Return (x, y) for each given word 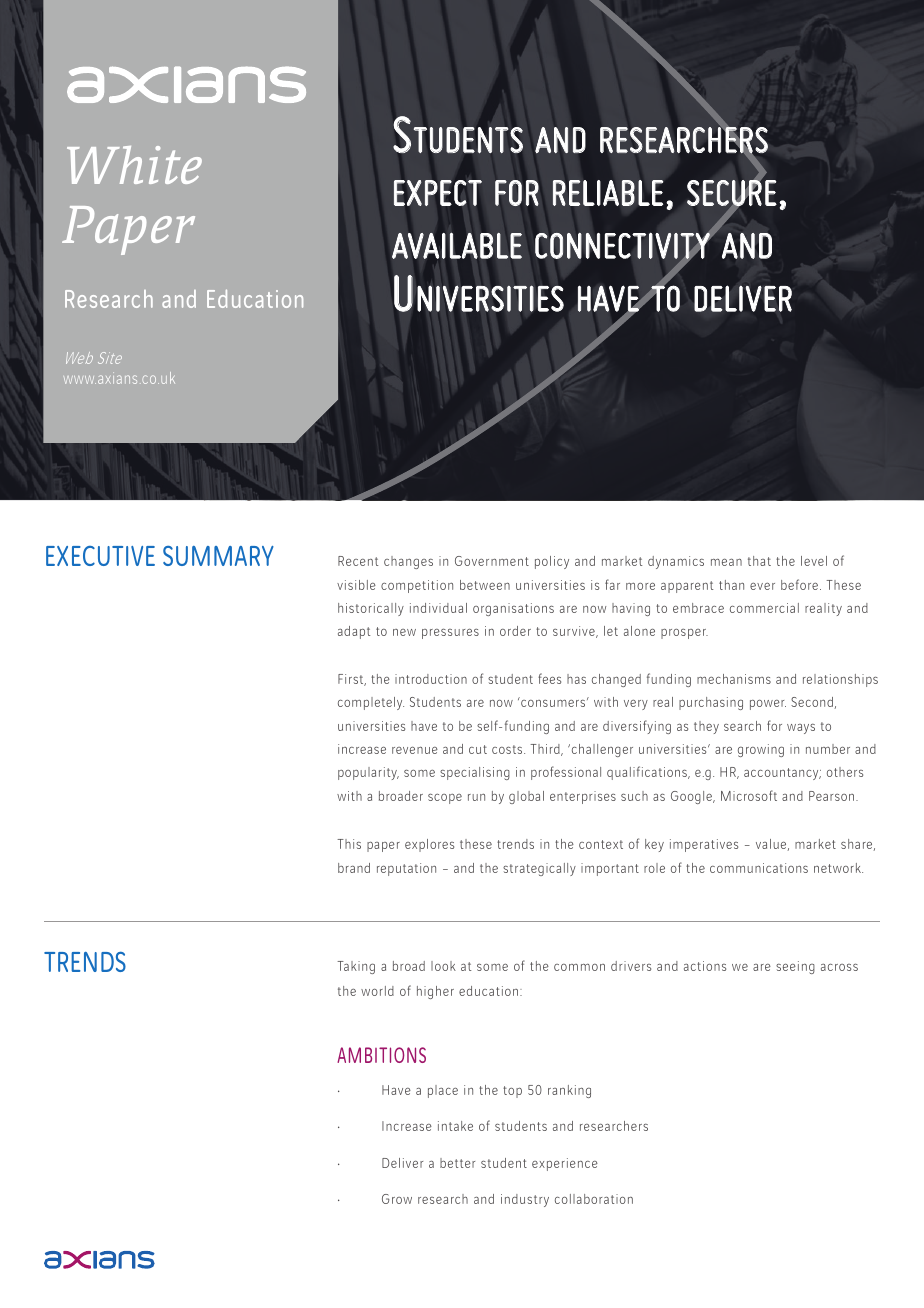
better (457, 1163)
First (352, 680)
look (443, 966)
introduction (431, 679)
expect (438, 193)
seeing (795, 967)
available (457, 246)
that (759, 561)
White (134, 165)
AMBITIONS (381, 1055)
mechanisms (734, 679)
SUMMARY (218, 556)
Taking (356, 967)
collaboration (594, 1199)
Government (492, 561)
